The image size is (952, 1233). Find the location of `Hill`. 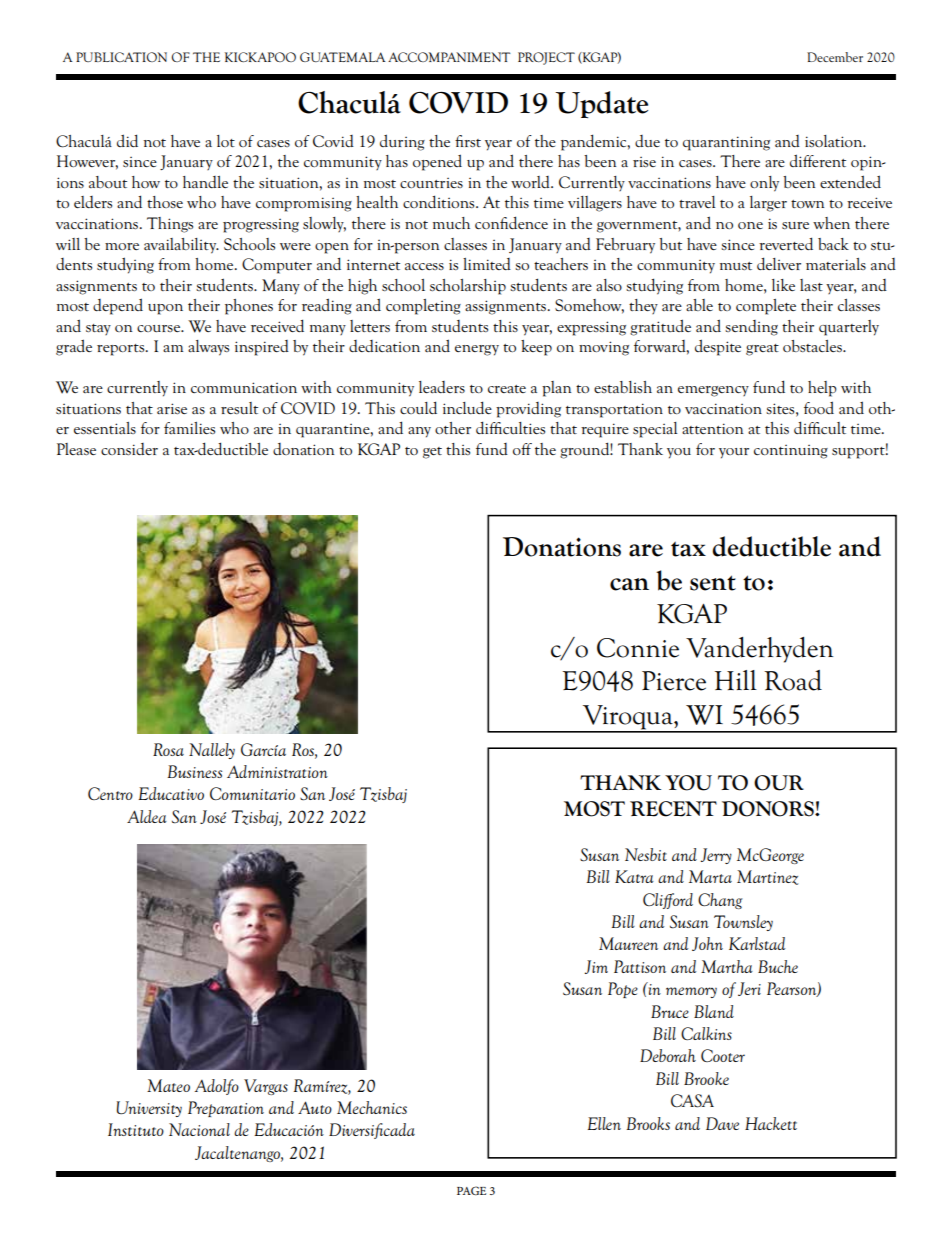

Hill is located at coordinates (736, 680).
